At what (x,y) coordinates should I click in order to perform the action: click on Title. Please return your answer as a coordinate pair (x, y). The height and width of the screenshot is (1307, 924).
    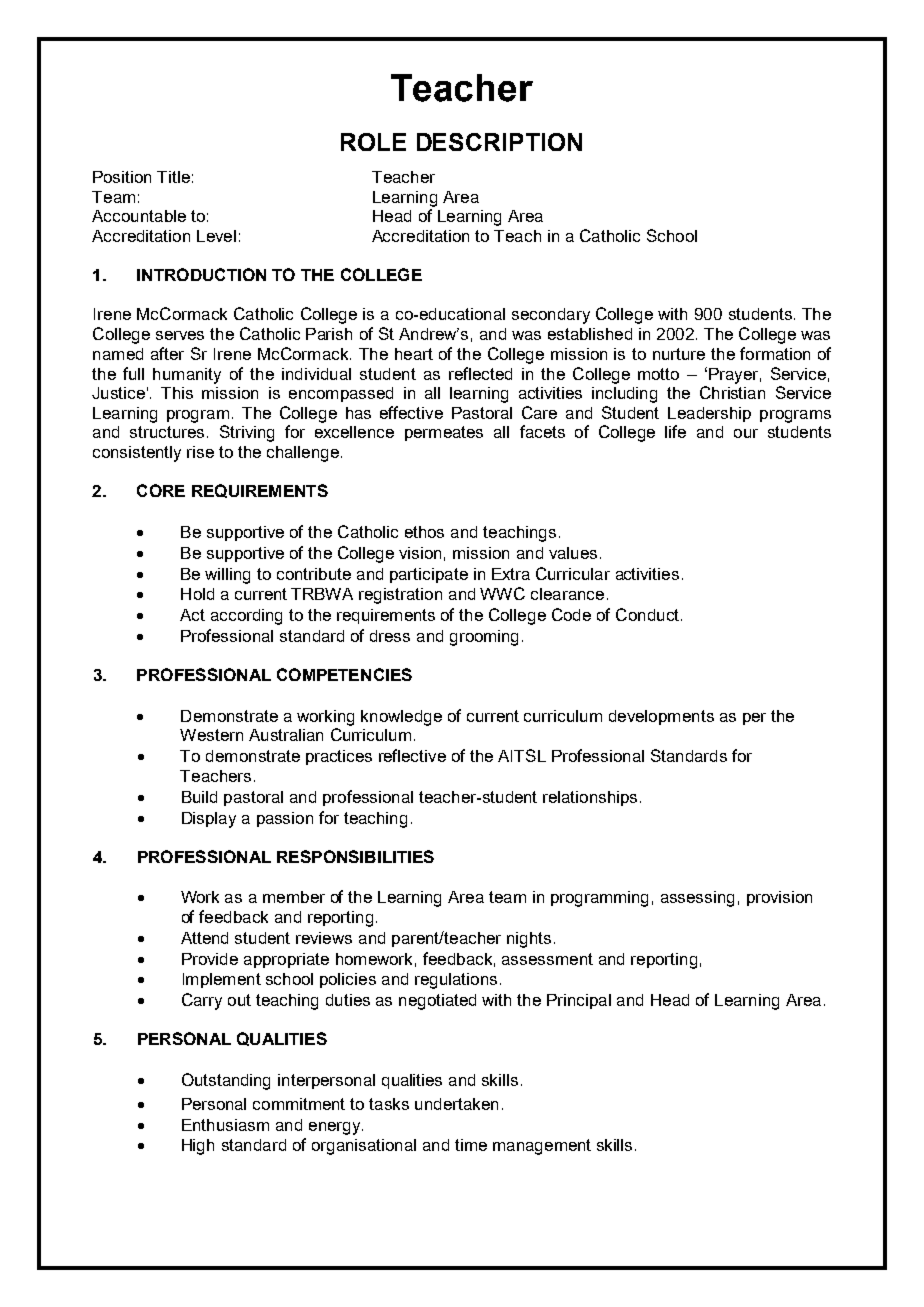
    Looking at the image, I should click on (173, 177).
